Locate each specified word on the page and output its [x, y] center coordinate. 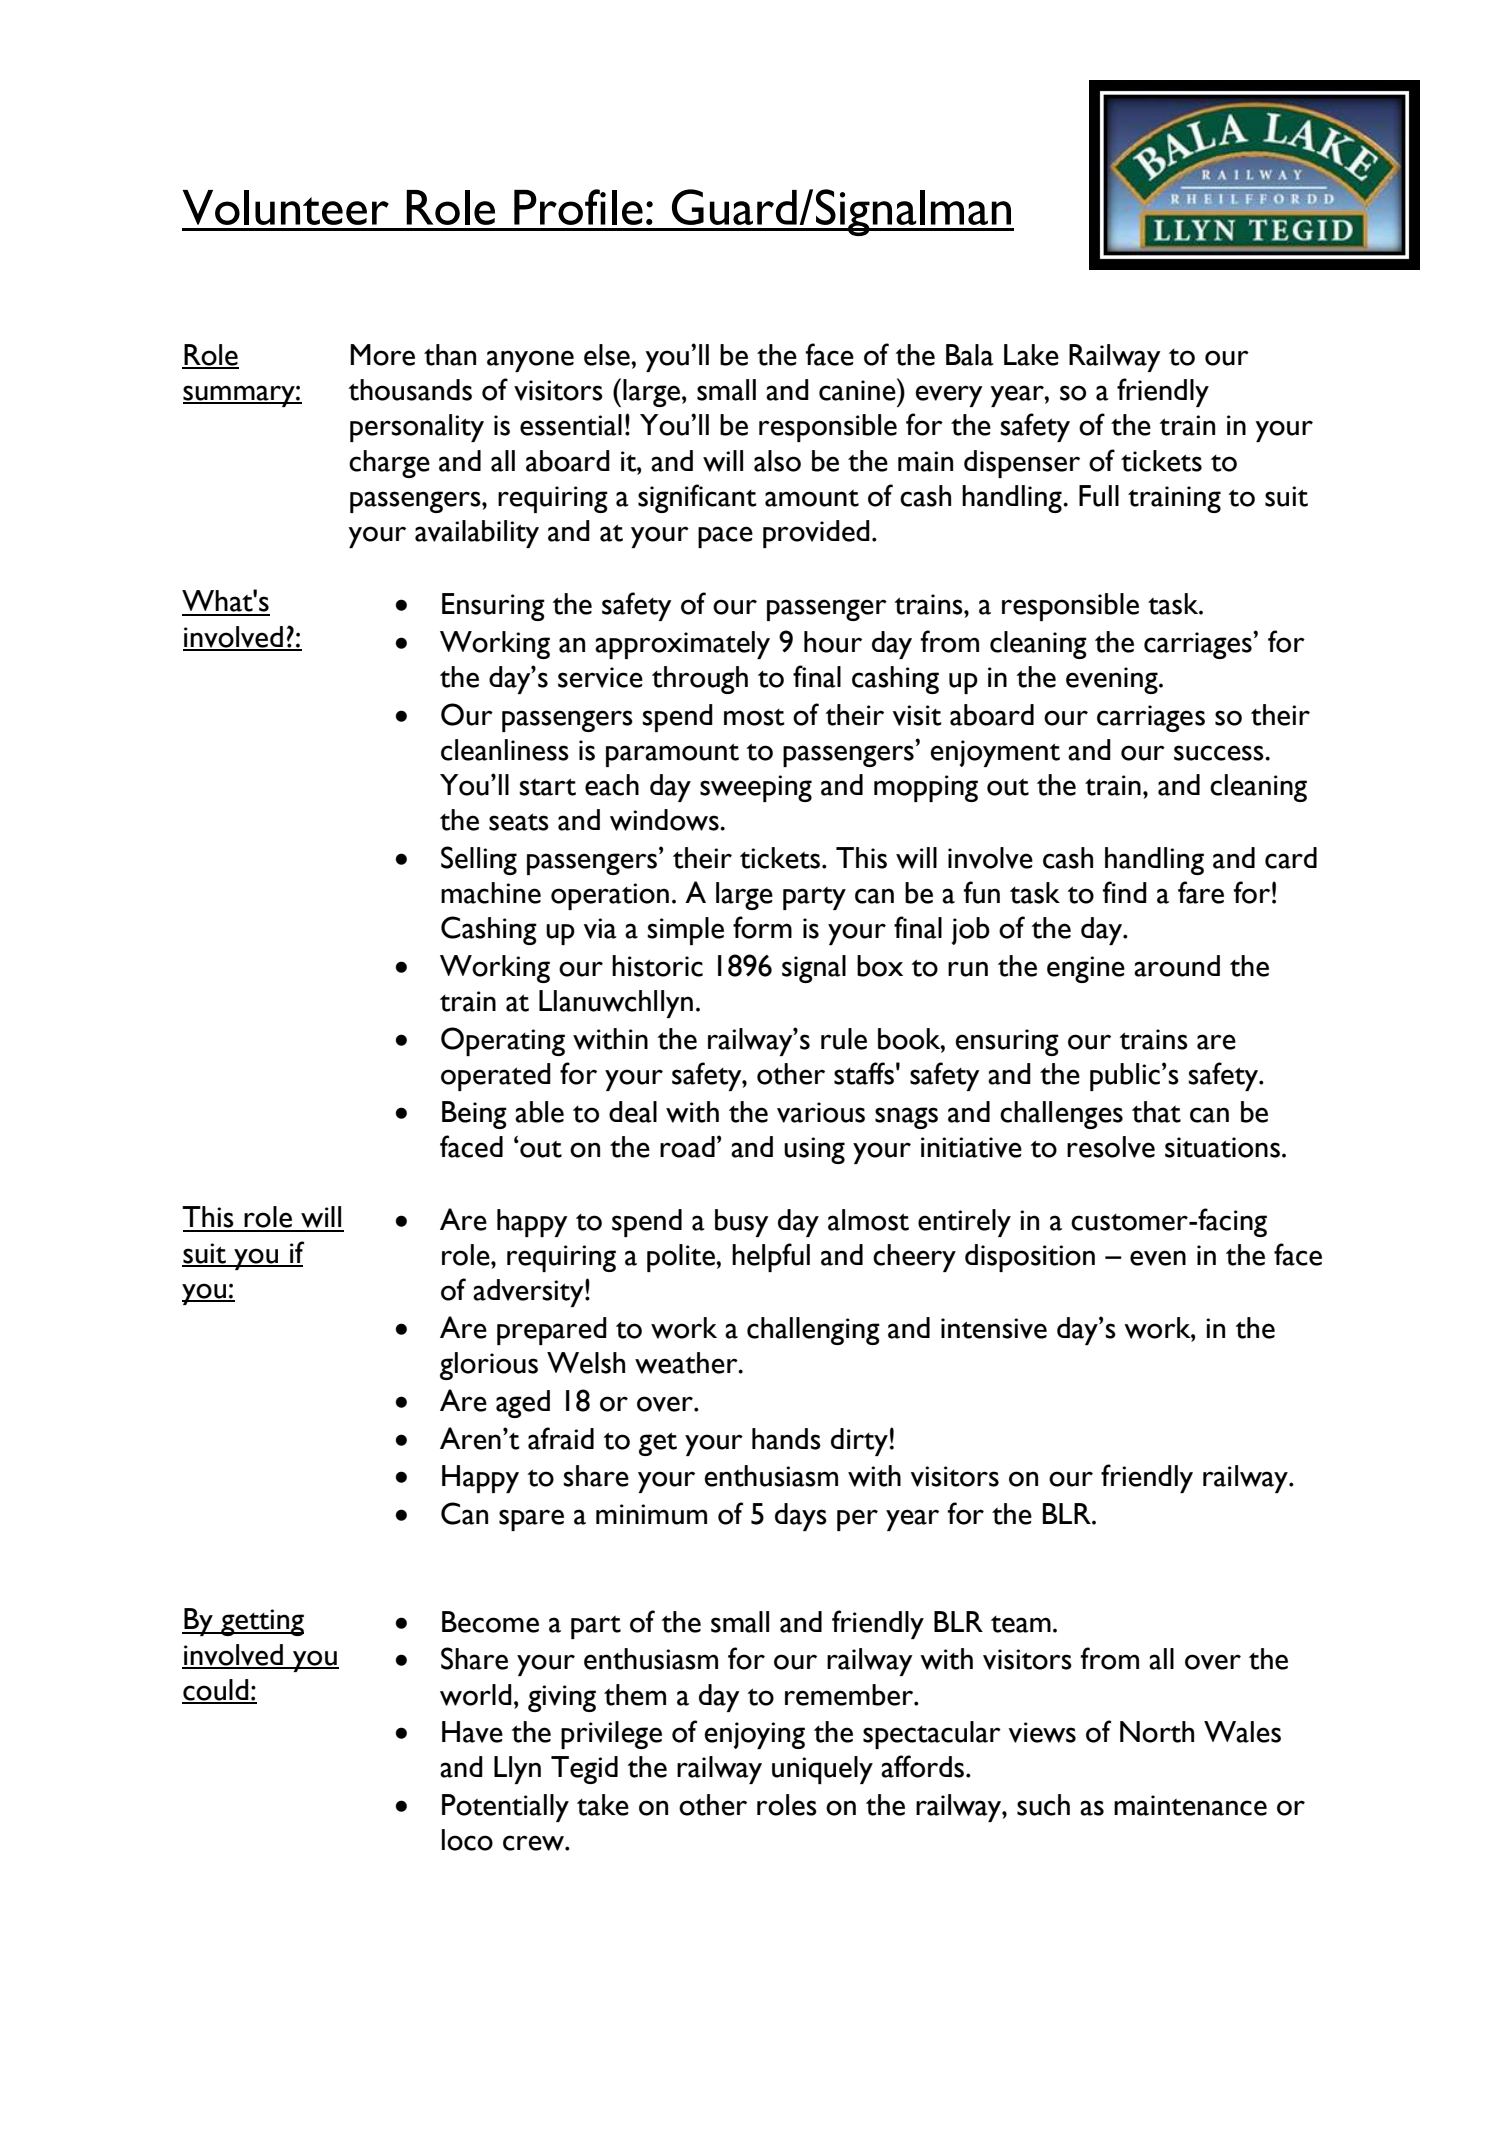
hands [786, 1439]
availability [477, 534]
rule [844, 1039]
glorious [489, 1366]
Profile [578, 207]
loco [467, 1840]
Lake [1031, 355]
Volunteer [286, 207]
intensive [994, 1328]
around [1177, 966]
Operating [503, 1041]
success [1220, 753]
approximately [682, 645]
